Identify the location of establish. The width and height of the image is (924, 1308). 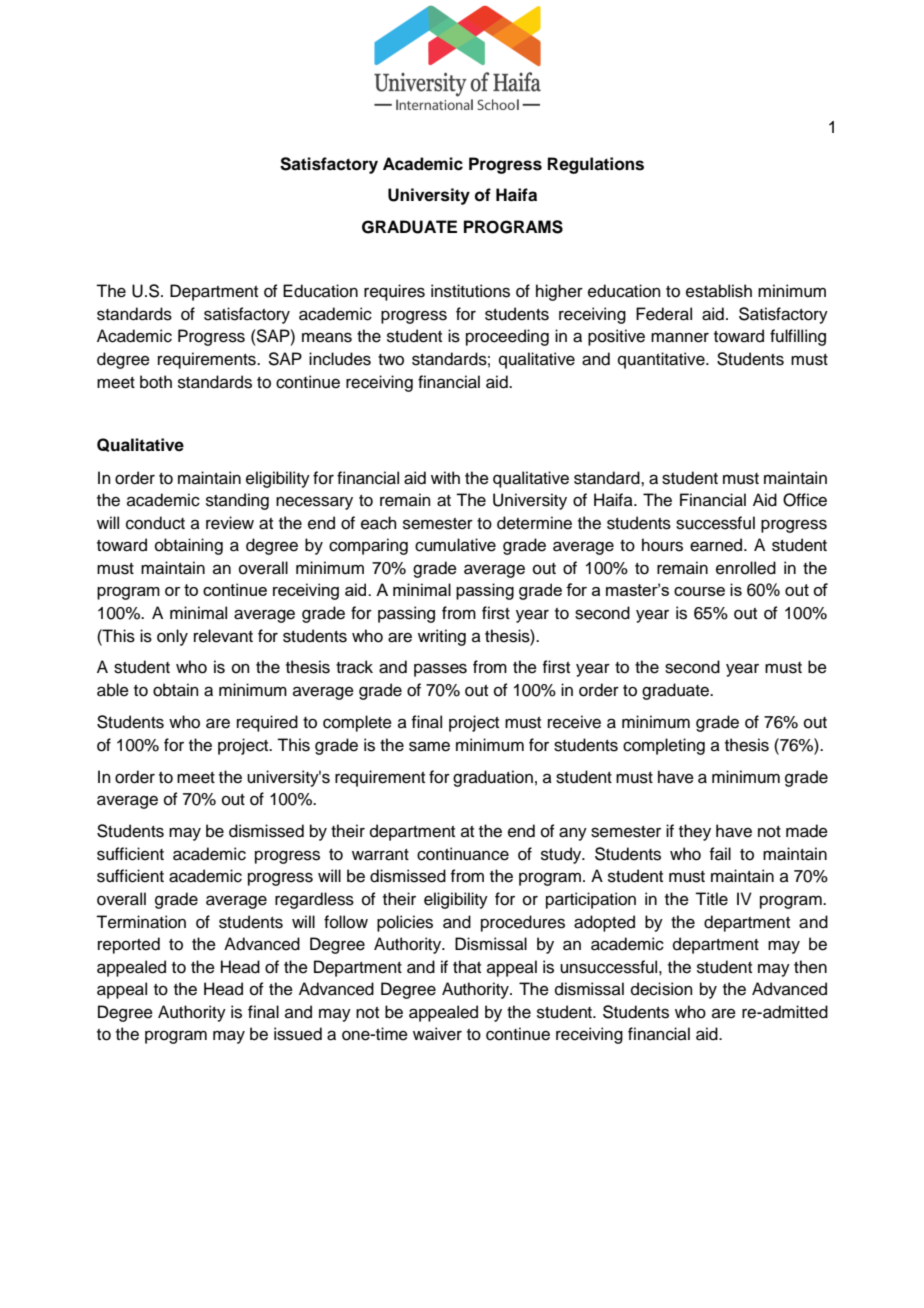
(719, 291).
